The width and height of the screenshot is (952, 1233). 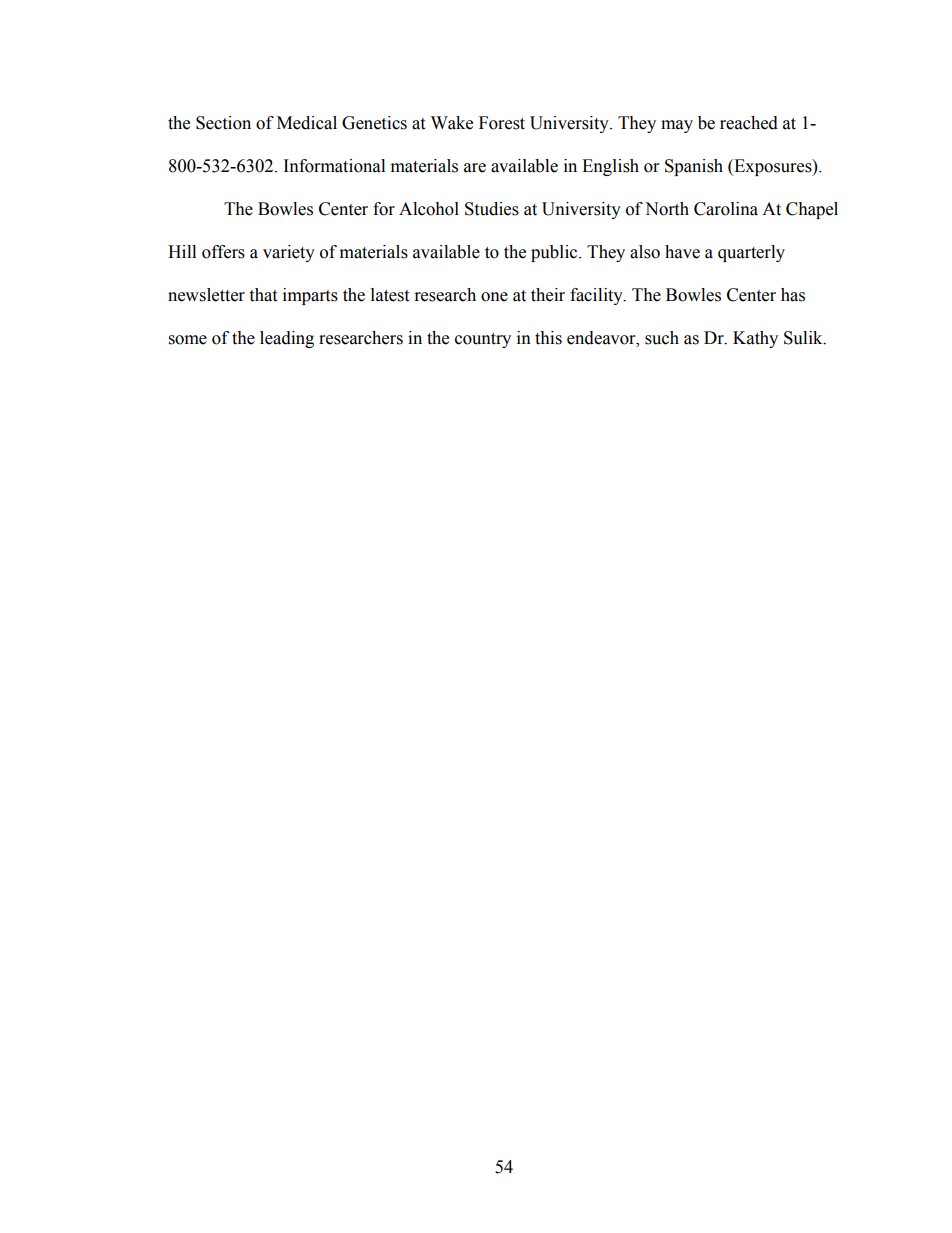 What do you see at coordinates (492, 209) in the screenshot?
I see `Studies` at bounding box center [492, 209].
